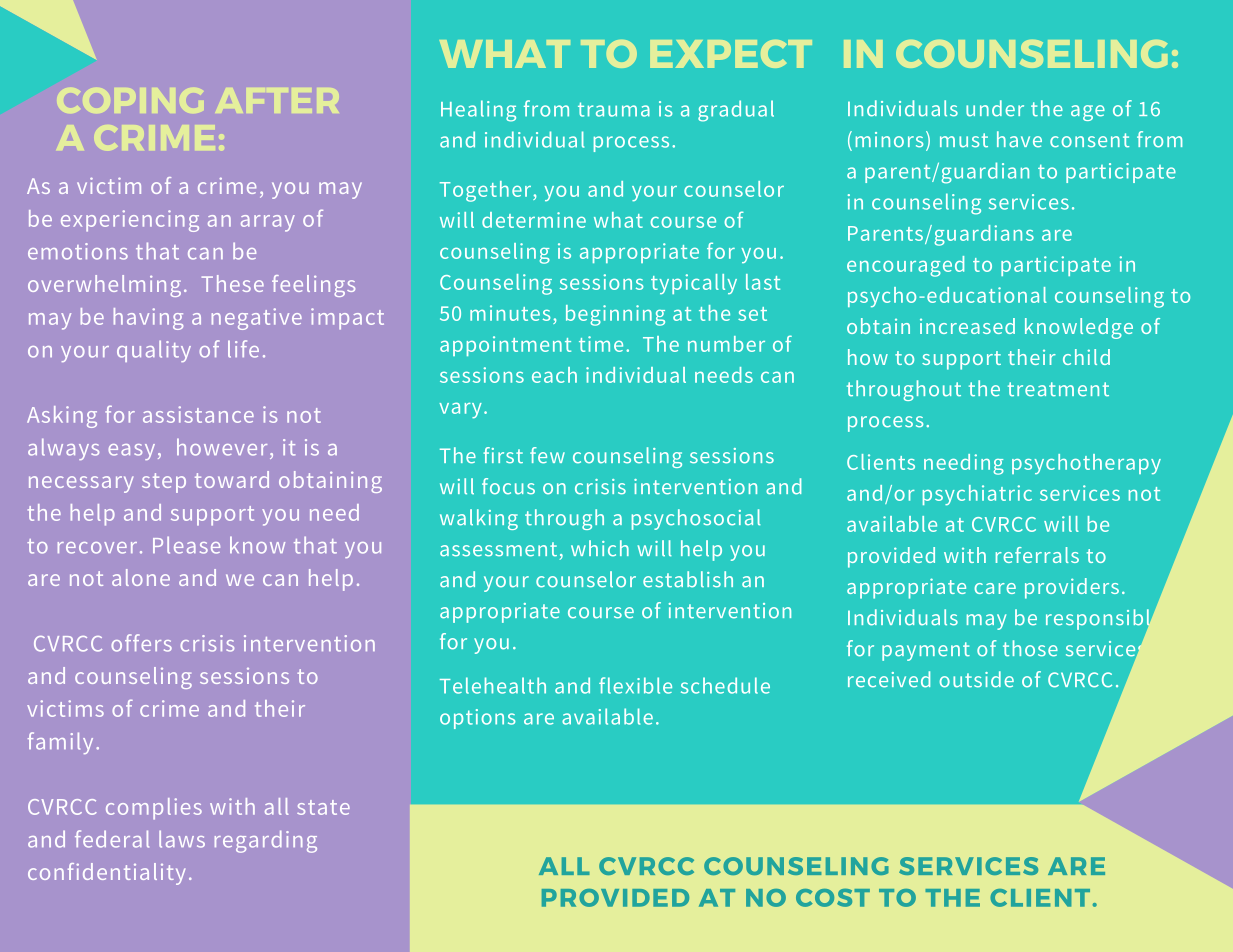 This screenshot has height=952, width=1233. What do you see at coordinates (478, 111) in the screenshot?
I see `Healing` at bounding box center [478, 111].
